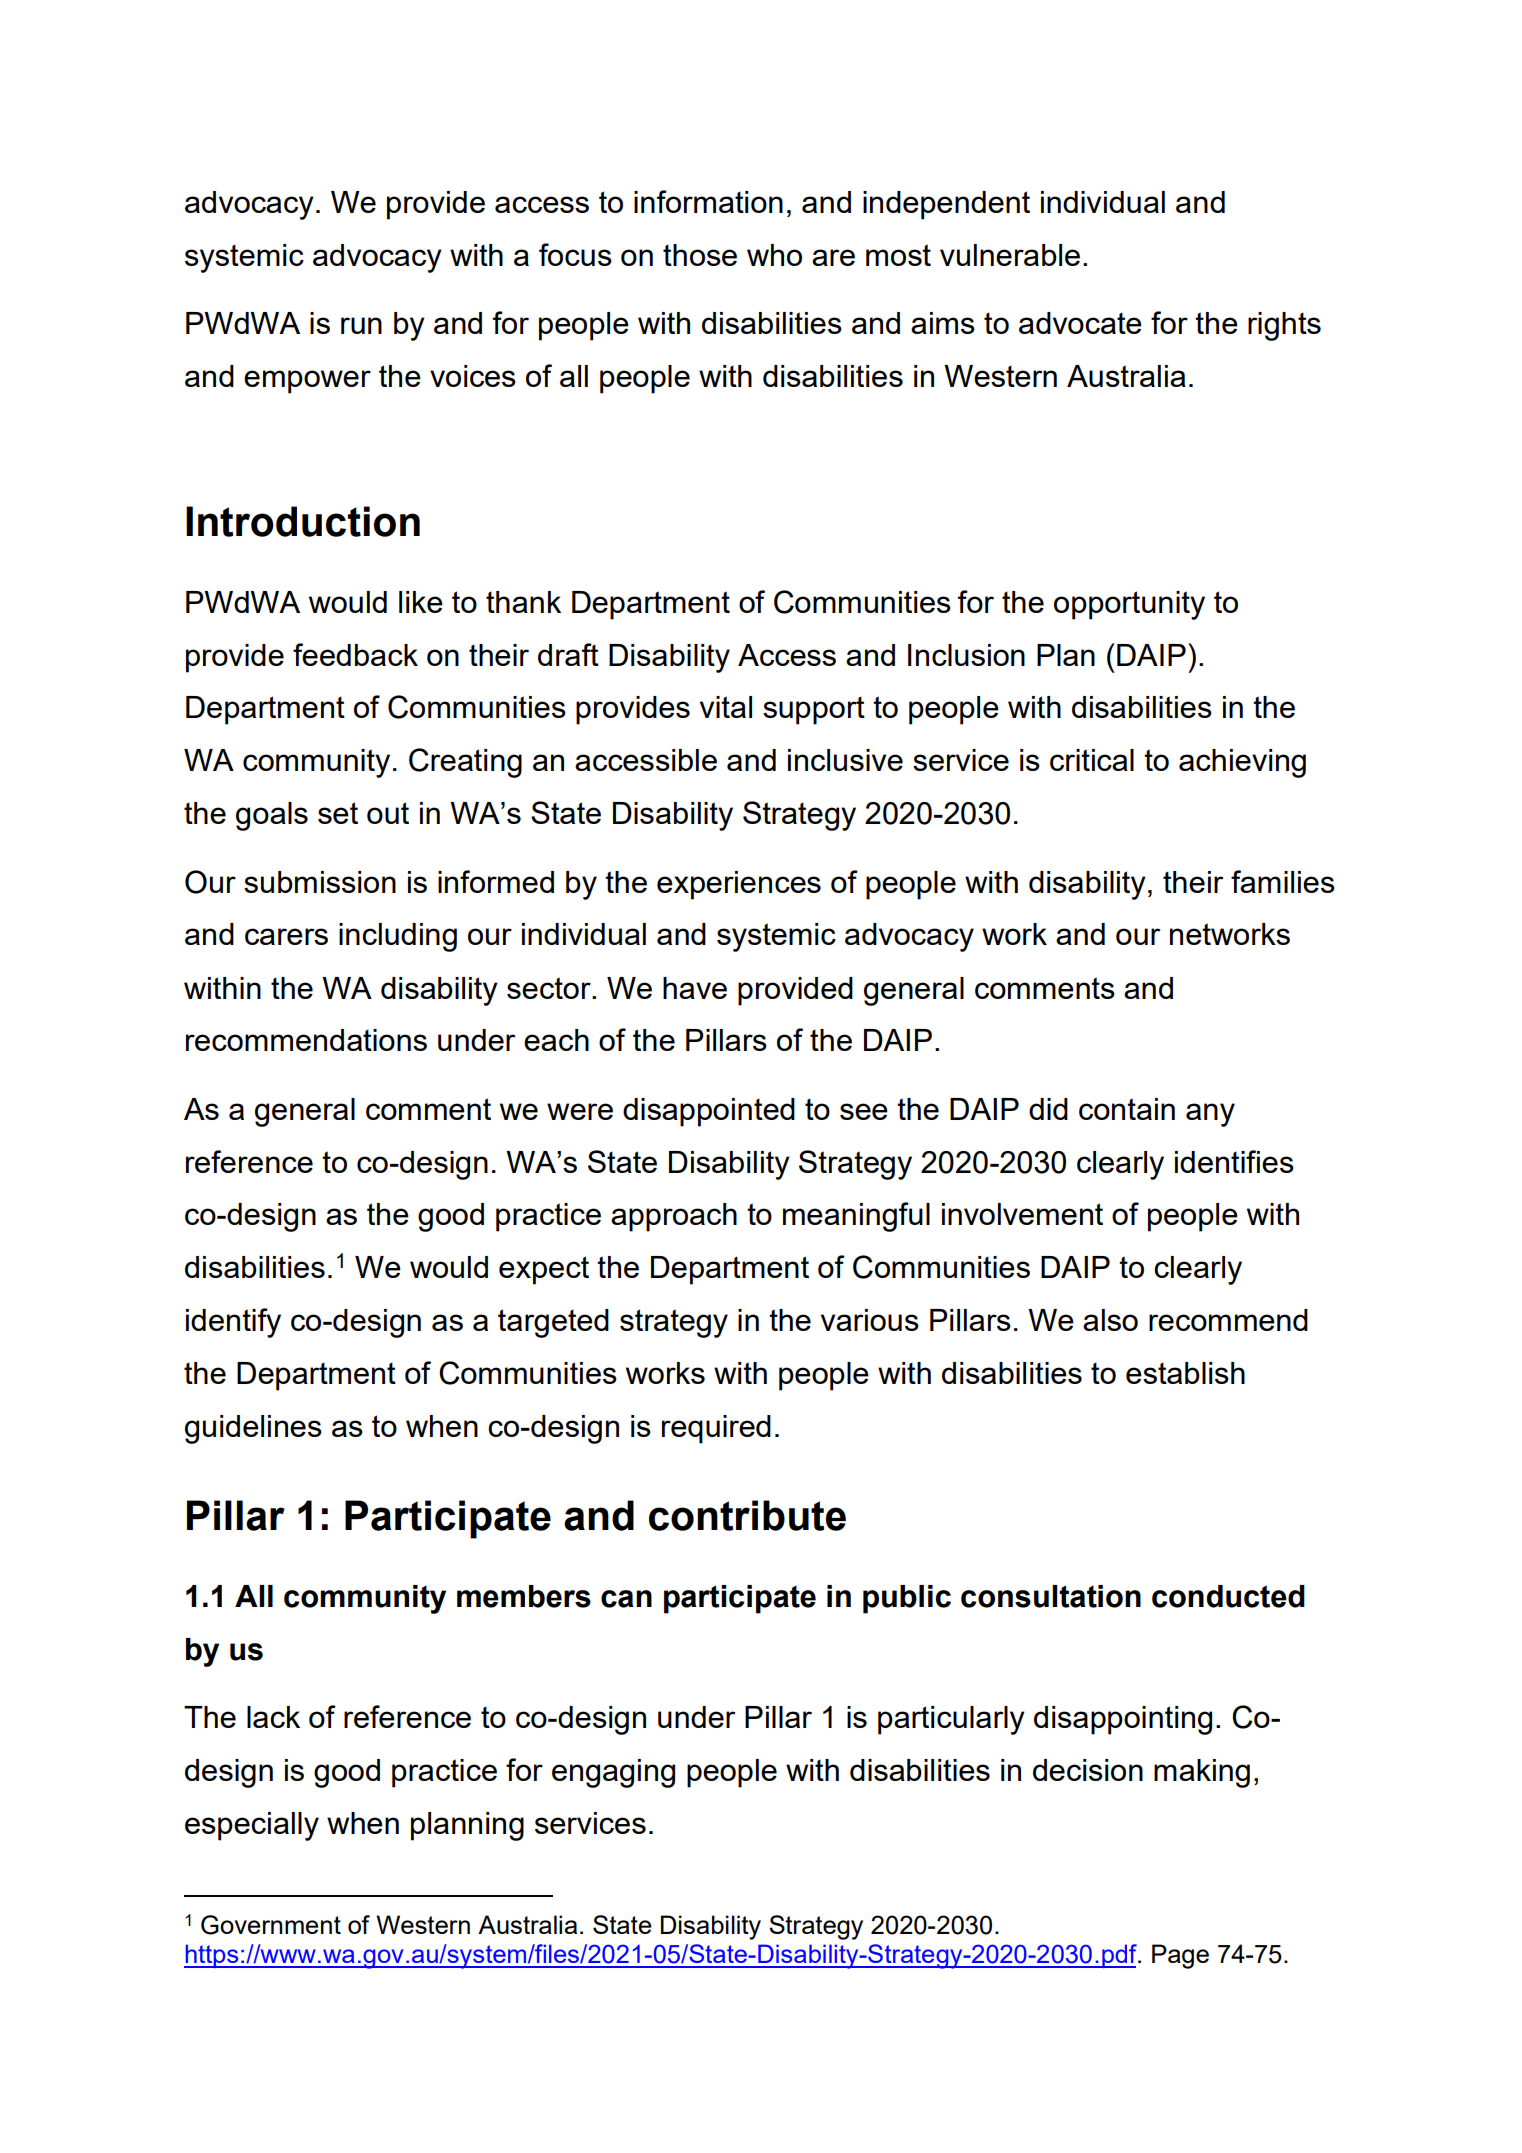  Describe the element at coordinates (398, 937) in the screenshot. I see `including` at that location.
